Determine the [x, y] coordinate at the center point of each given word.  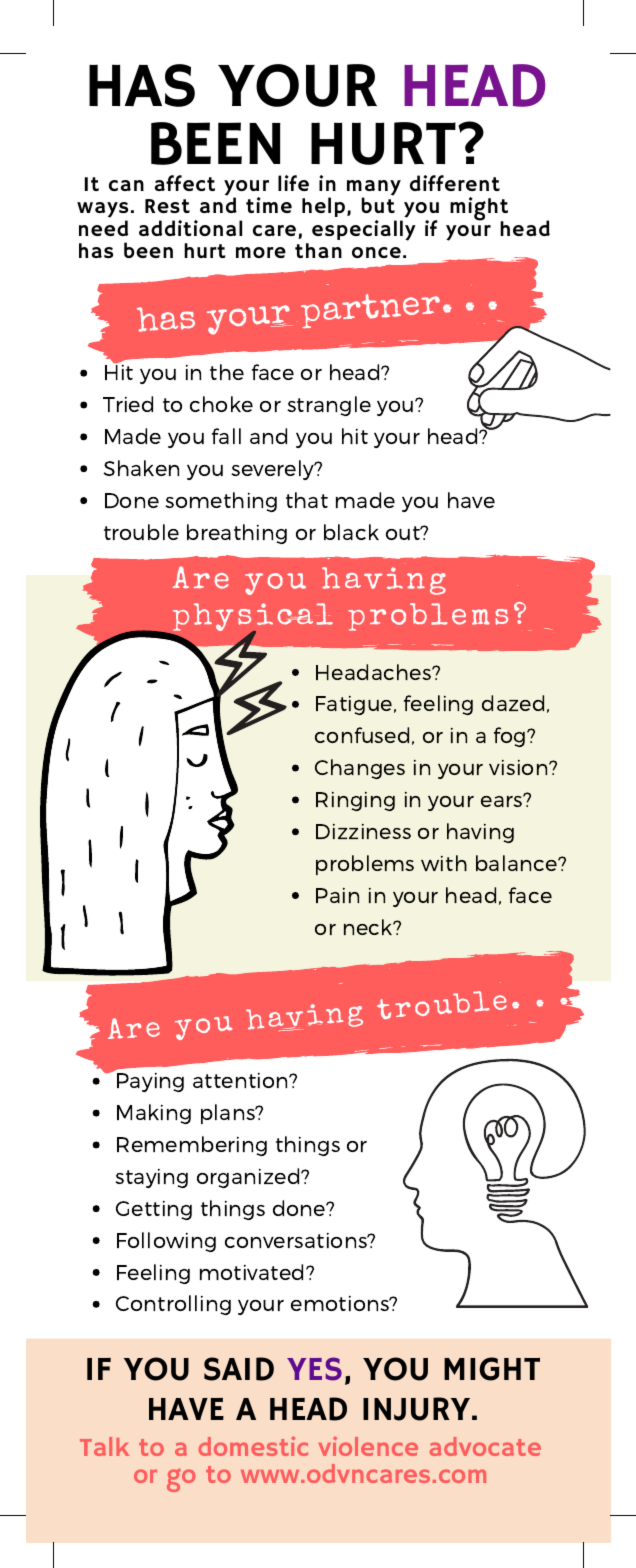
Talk [104, 1446]
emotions [341, 1303]
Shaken [141, 468]
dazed [513, 703]
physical [251, 618]
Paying [150, 1082]
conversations [297, 1240]
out [404, 533]
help [323, 207]
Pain [337, 895]
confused [362, 735]
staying [151, 1178]
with [444, 863]
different [455, 183]
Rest [167, 206]
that [307, 500]
